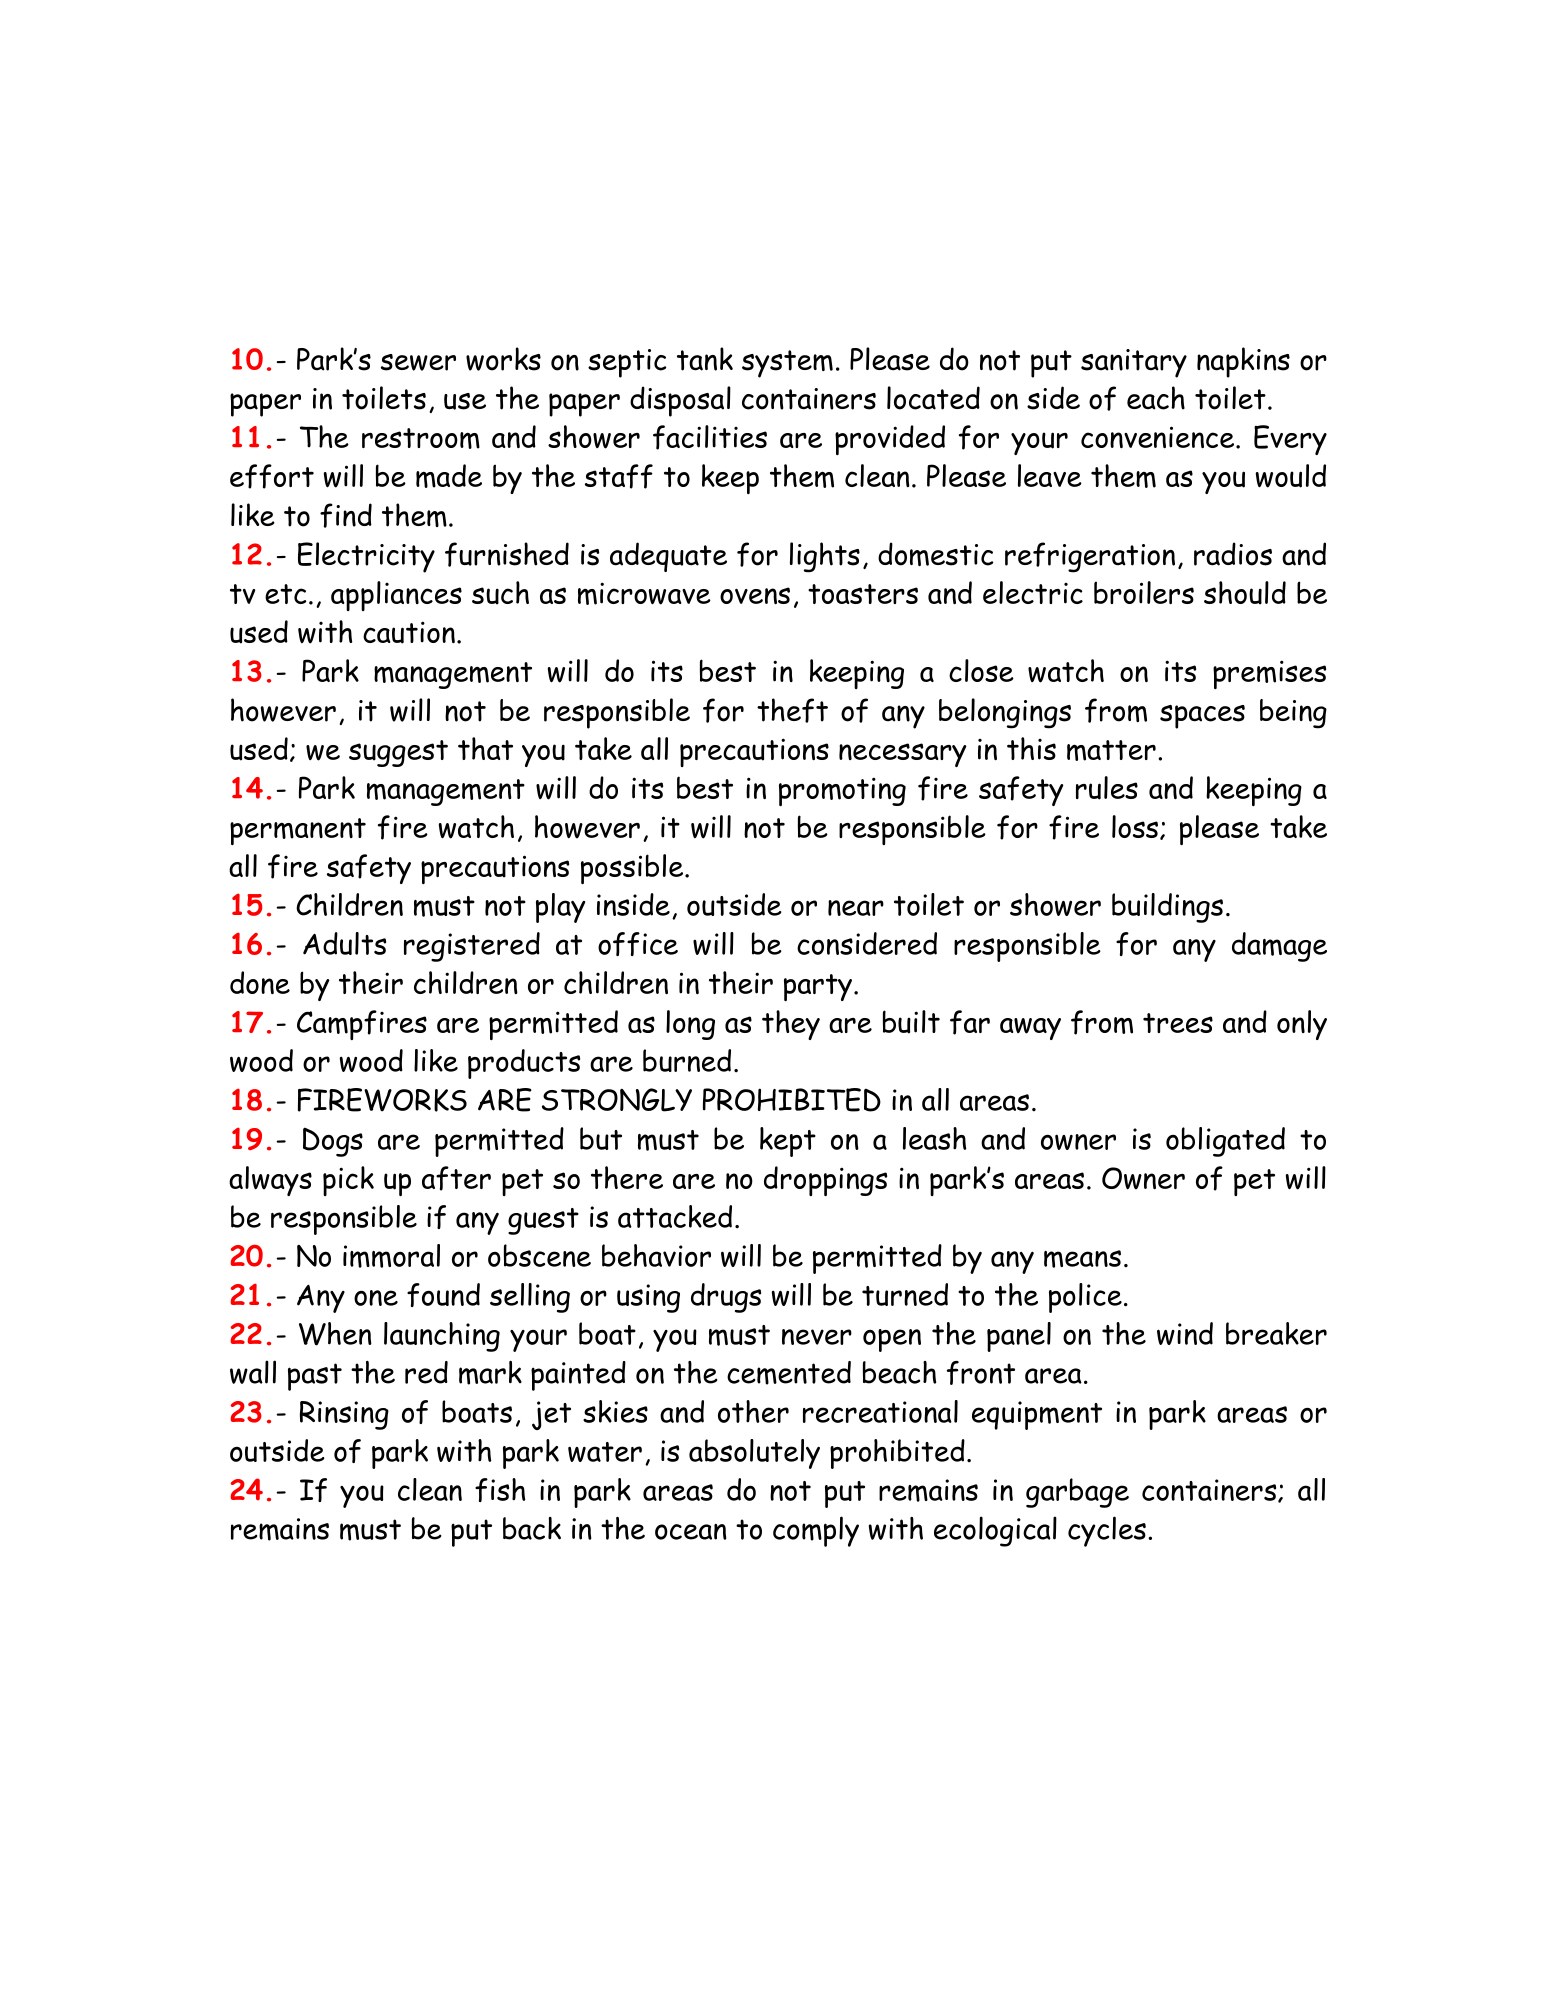  What do you see at coordinates (788, 1142) in the document?
I see `kept` at bounding box center [788, 1142].
